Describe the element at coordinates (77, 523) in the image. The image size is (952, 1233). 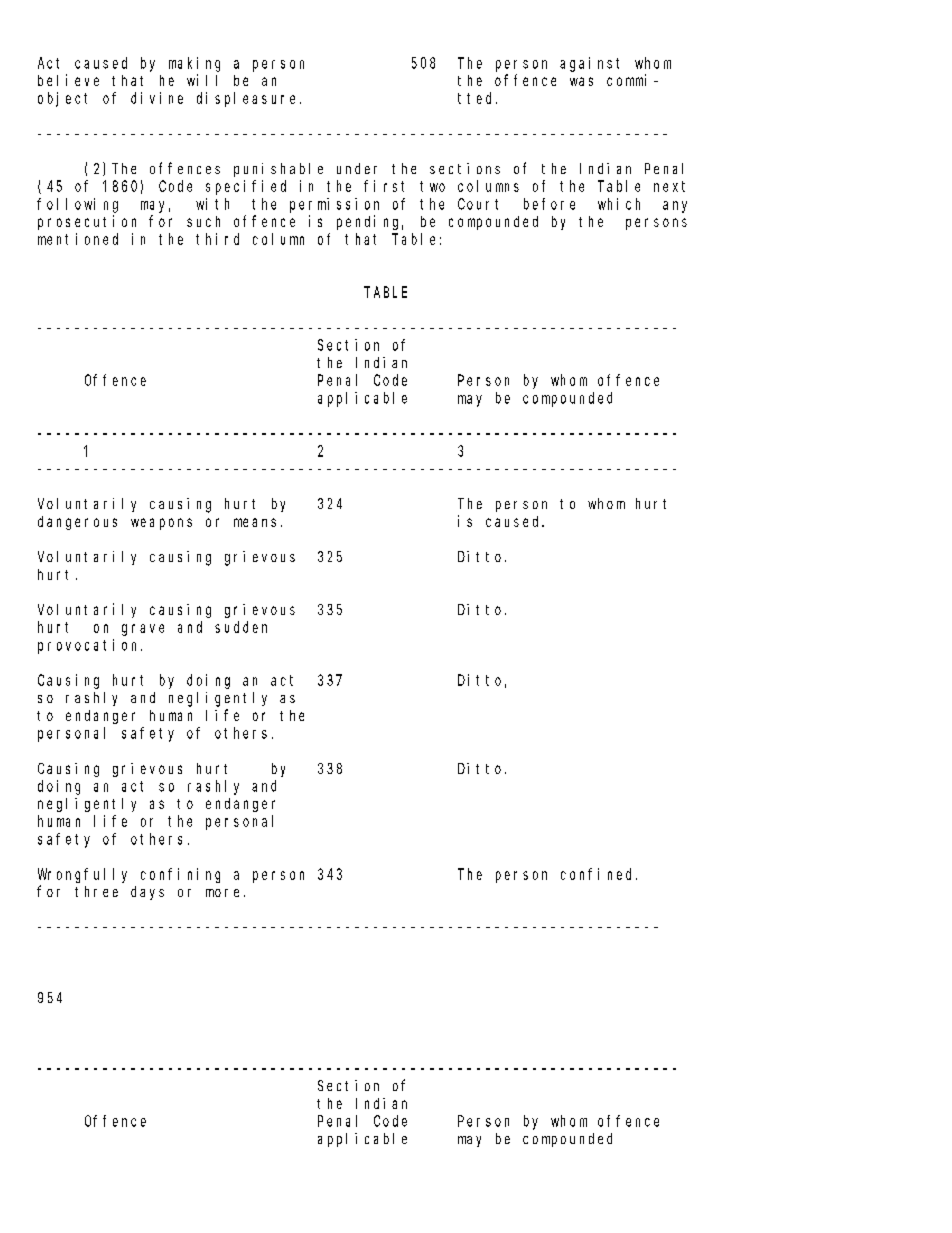
I see `dangerous` at that location.
